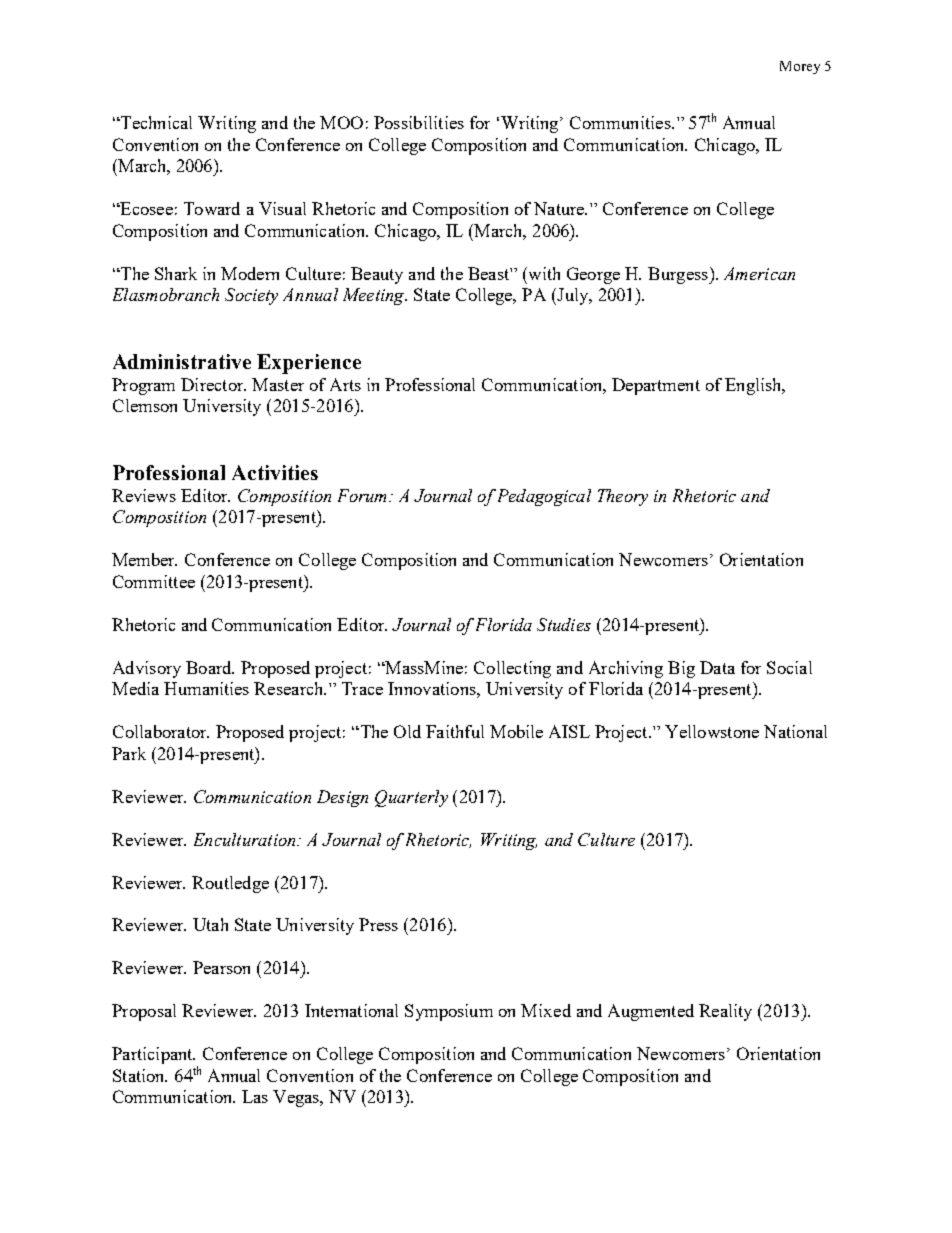 The width and height of the screenshot is (952, 1233). I want to click on Possibilities, so click(419, 122).
